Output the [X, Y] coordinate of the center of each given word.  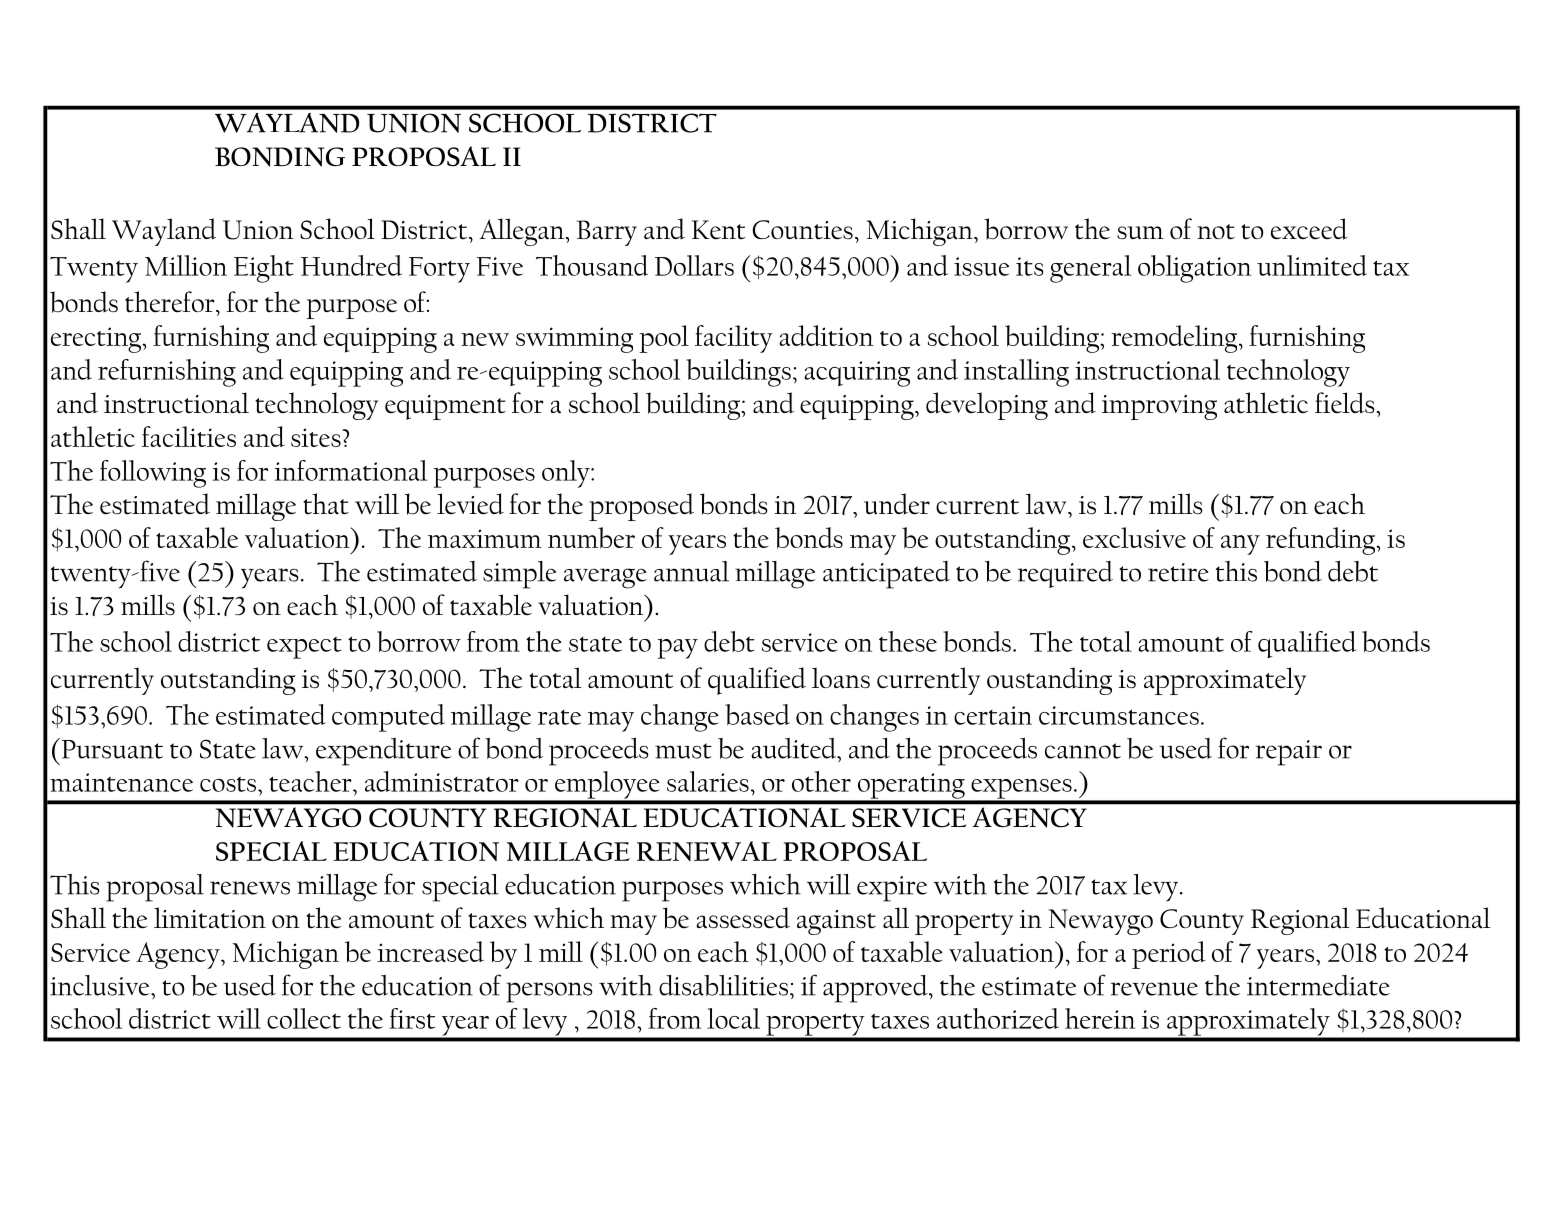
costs [229, 784]
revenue [1154, 989]
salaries [708, 781]
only [567, 474]
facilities [189, 436]
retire [1178, 572]
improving [1159, 407]
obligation [1194, 269]
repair [1289, 753]
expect [304, 648]
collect [304, 1018]
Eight [264, 269]
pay [677, 649]
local [733, 1018]
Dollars [694, 265]
